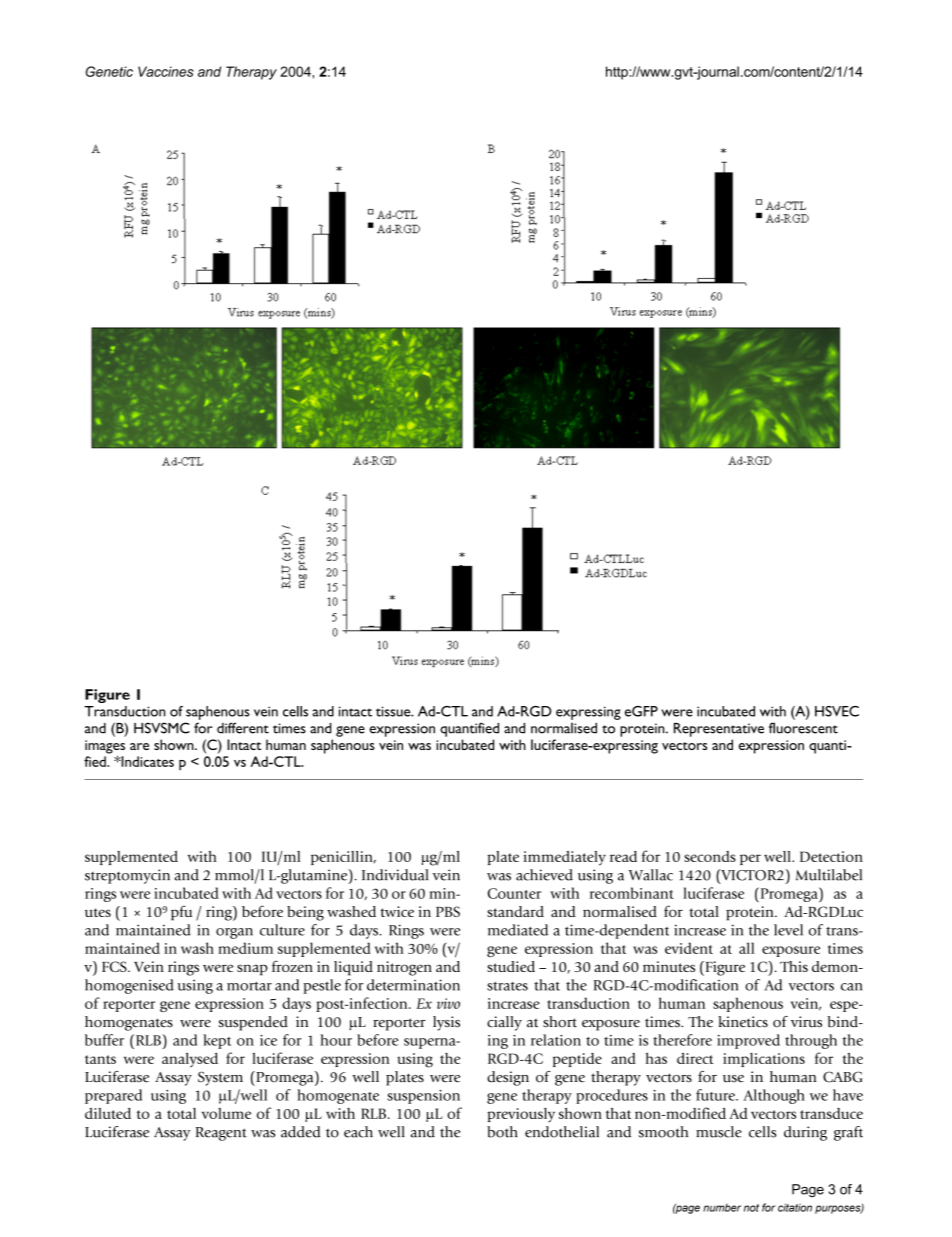 The height and width of the screenshot is (1237, 952). I want to click on fluorescent, so click(803, 728).
